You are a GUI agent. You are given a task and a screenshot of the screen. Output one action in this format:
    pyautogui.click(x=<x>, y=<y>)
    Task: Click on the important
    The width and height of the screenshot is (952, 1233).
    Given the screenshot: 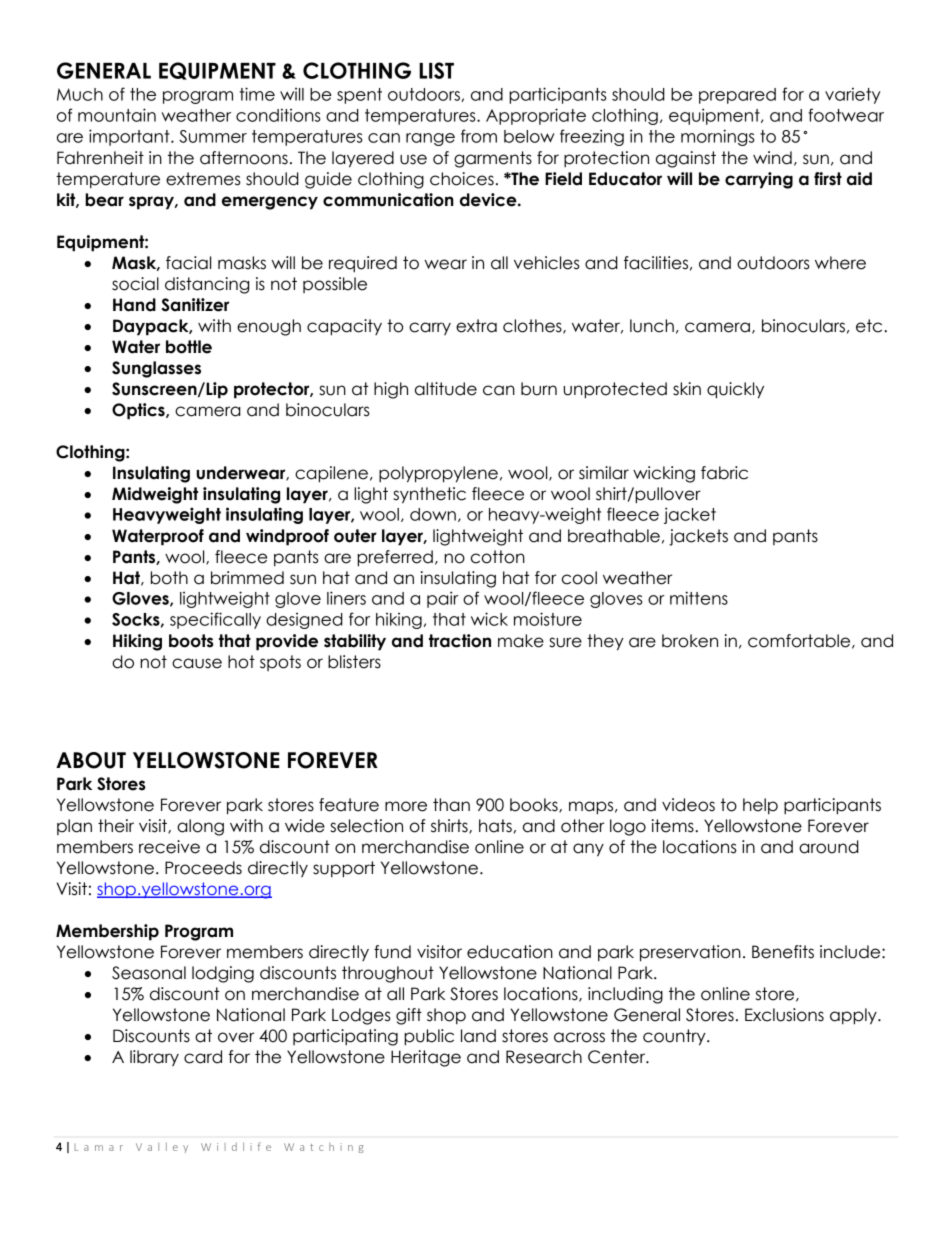 What is the action you would take?
    pyautogui.click(x=130, y=137)
